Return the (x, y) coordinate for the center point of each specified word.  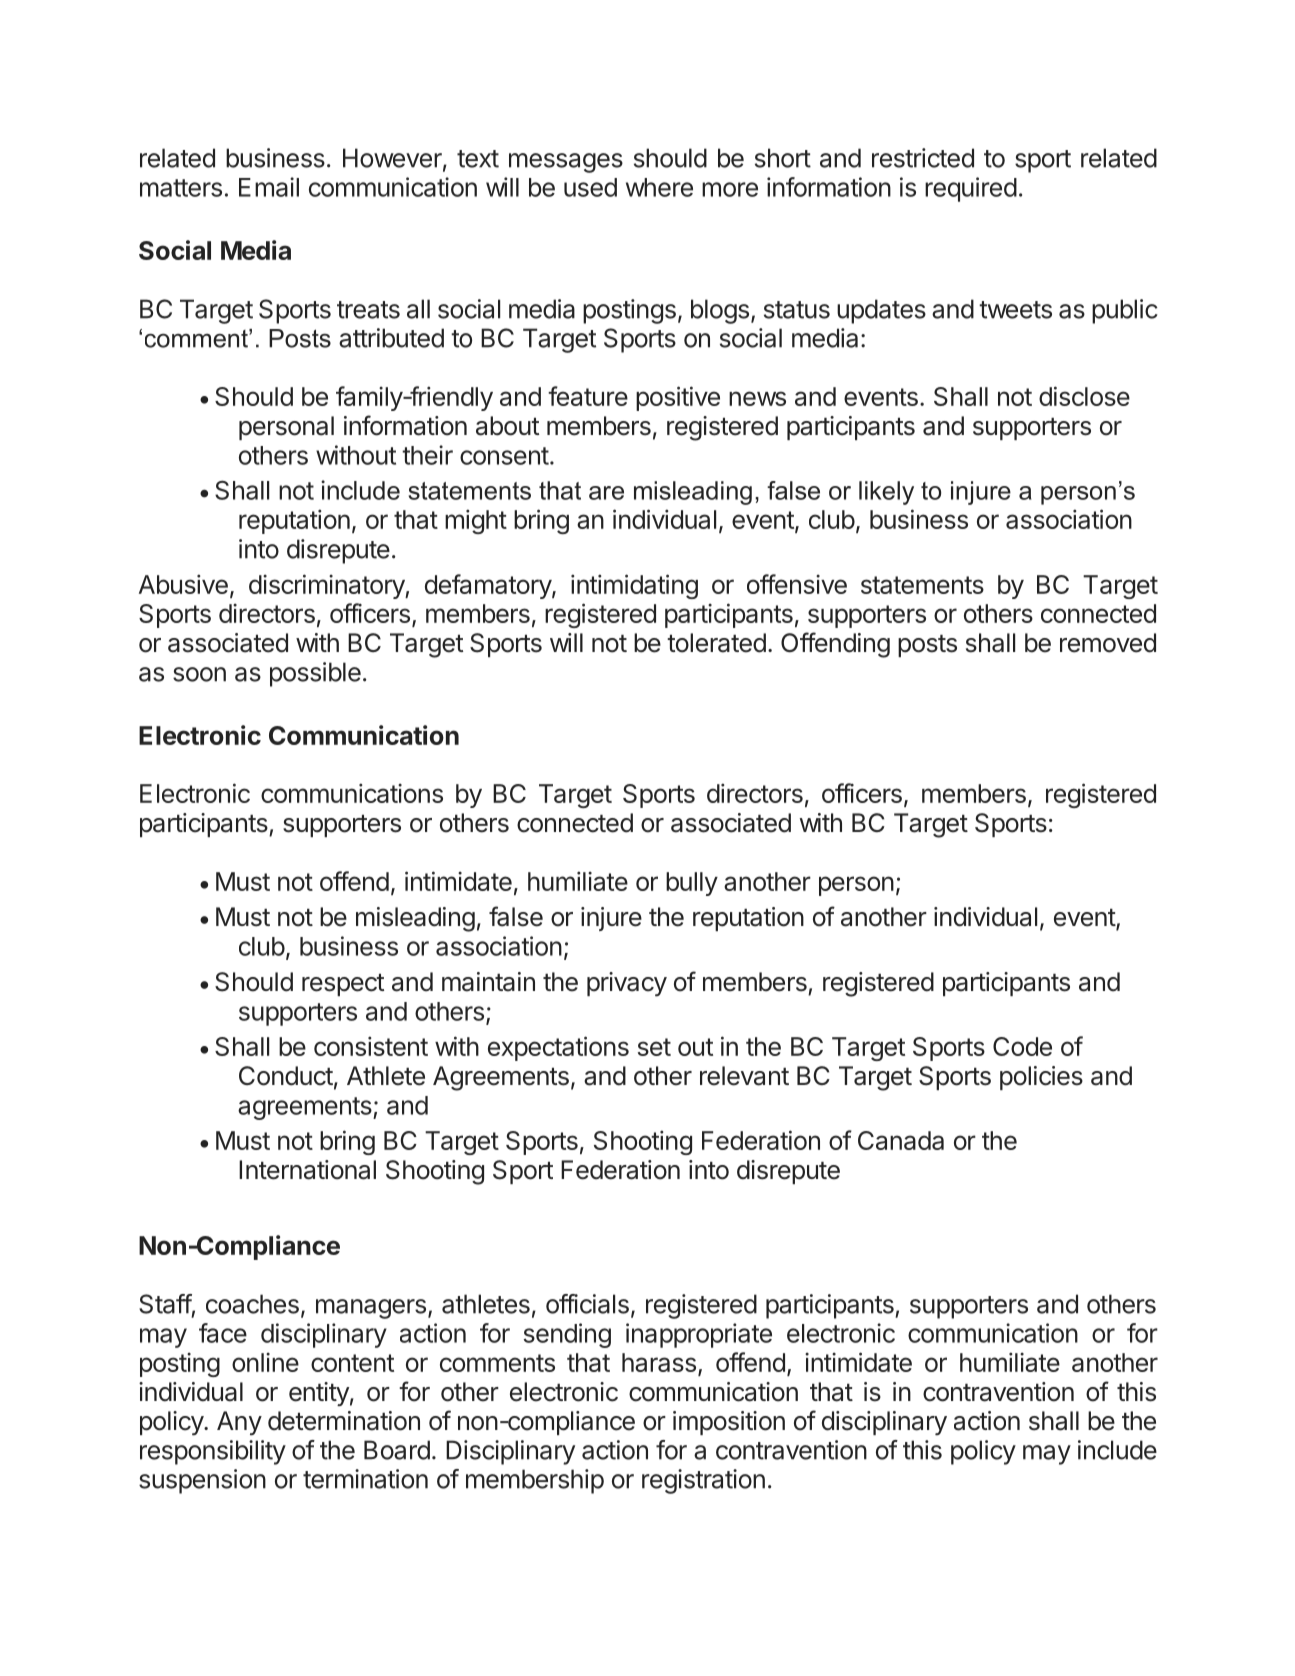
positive (678, 398)
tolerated (716, 643)
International (307, 1170)
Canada (901, 1140)
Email (269, 187)
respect (343, 985)
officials (587, 1304)
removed (1108, 643)
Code (1022, 1046)
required (971, 189)
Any (239, 1423)
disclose (1084, 396)
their (427, 455)
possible (315, 674)
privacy (627, 984)
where (659, 187)
